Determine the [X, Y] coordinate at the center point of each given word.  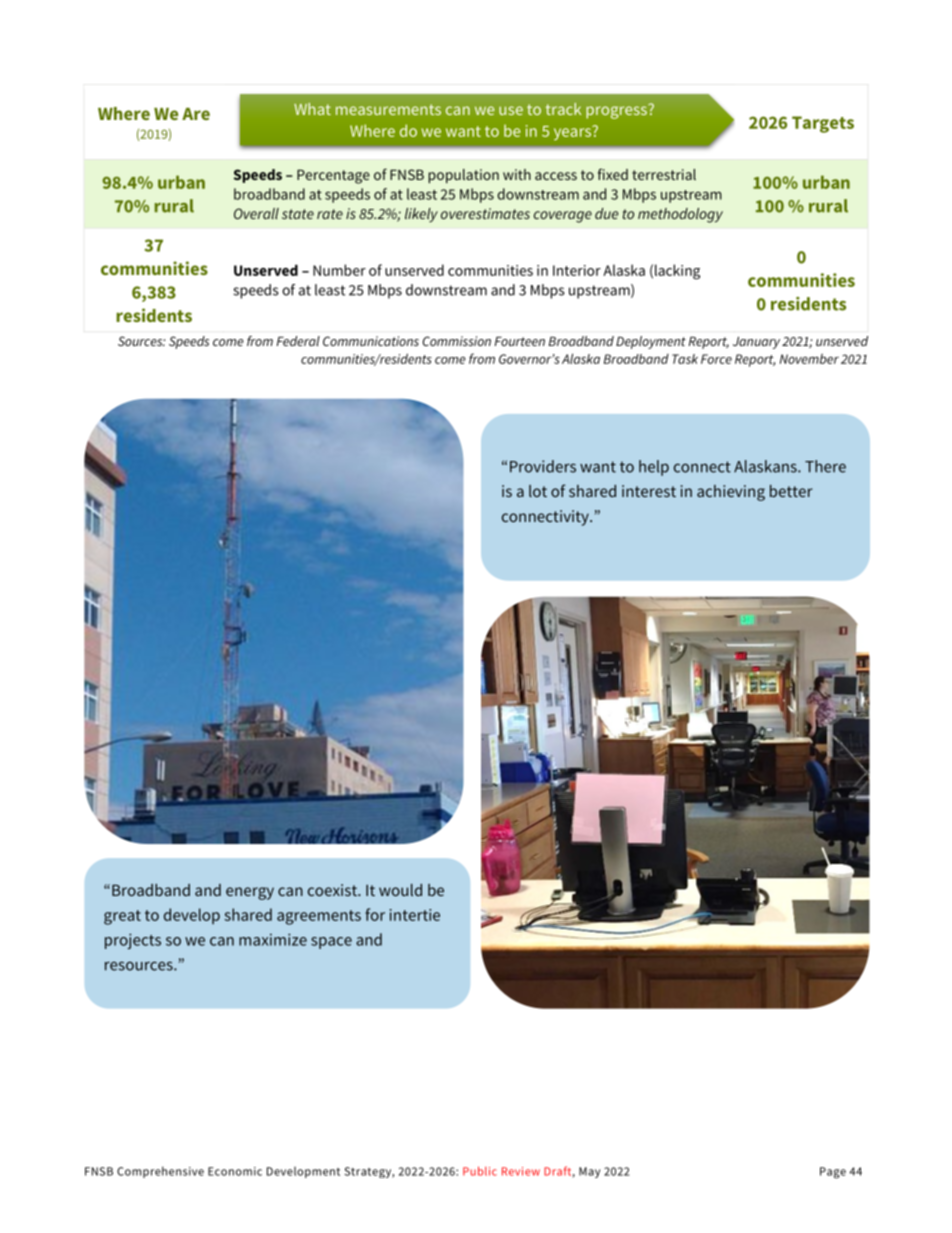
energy [250, 893]
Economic [235, 1171]
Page [833, 1173]
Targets [823, 124]
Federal [298, 341]
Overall [256, 213]
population [463, 176]
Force [716, 359]
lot [538, 491]
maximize [273, 939]
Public [480, 1171]
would [400, 890]
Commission [457, 341]
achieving [731, 493]
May [589, 1172]
